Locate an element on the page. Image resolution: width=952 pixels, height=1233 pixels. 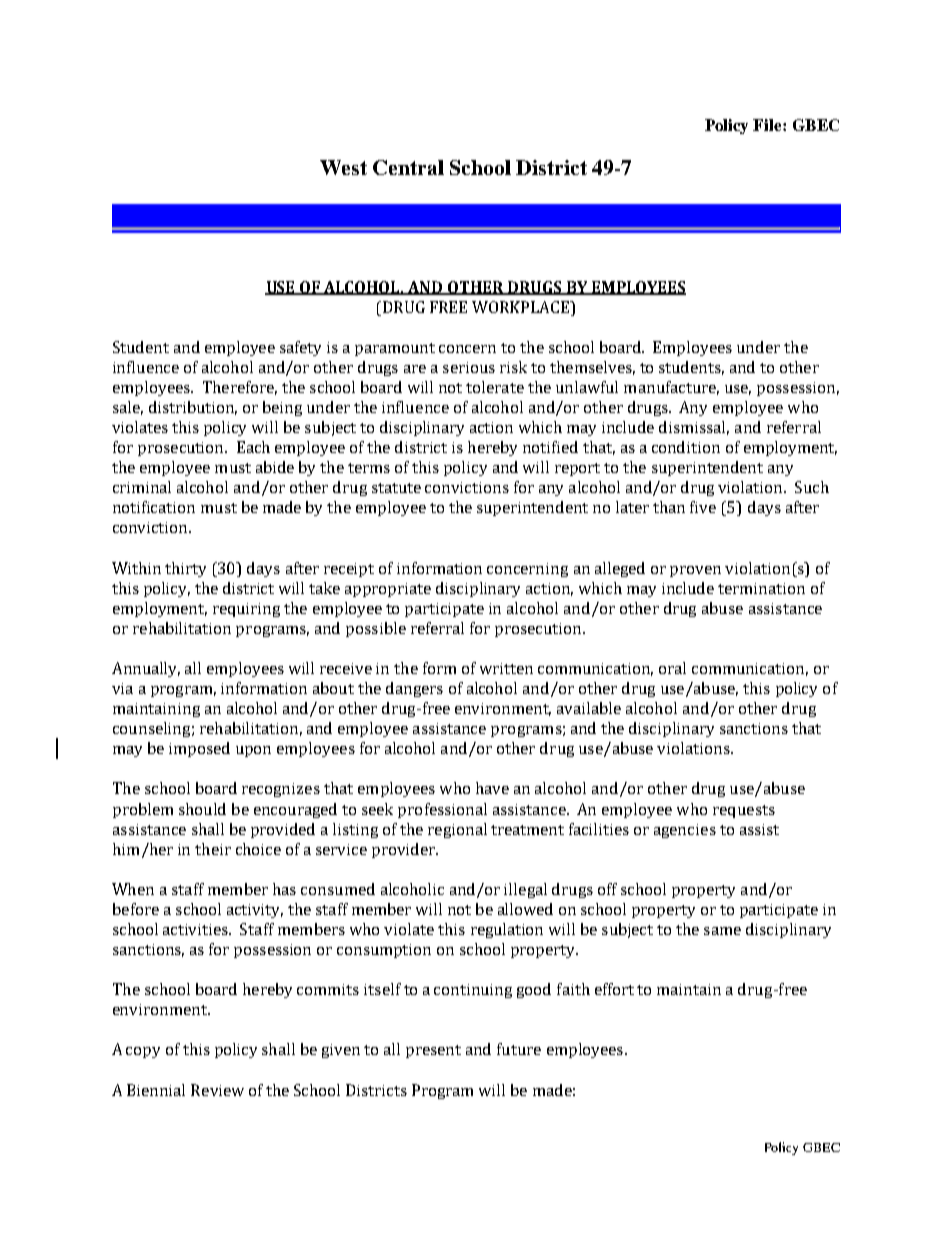
condition is located at coordinates (686, 447).
